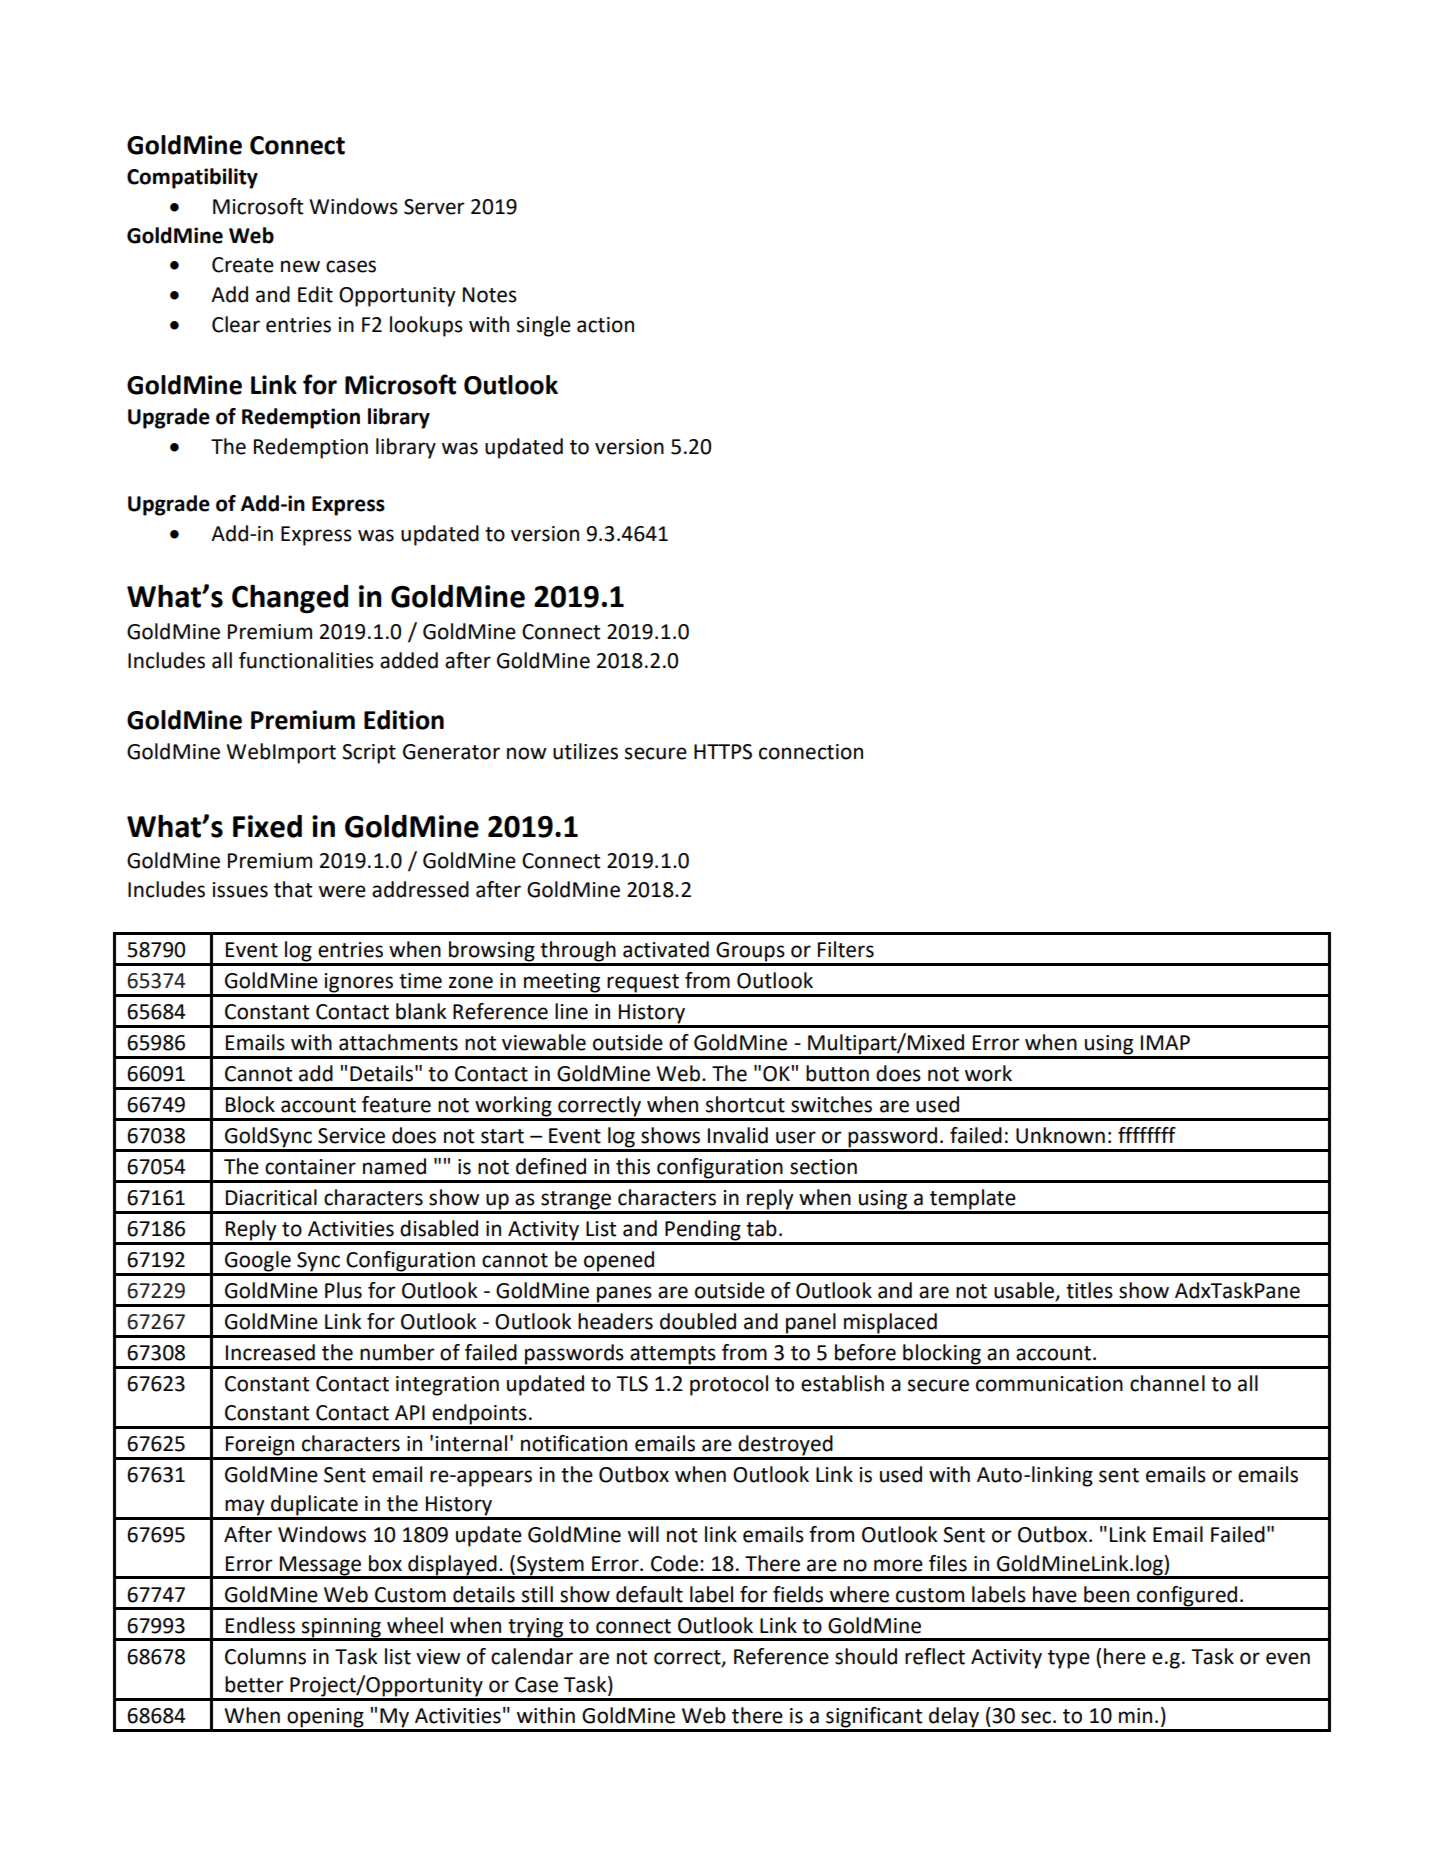 The image size is (1438, 1861). Describe the element at coordinates (649, 1594) in the page. I see `default` at that location.
